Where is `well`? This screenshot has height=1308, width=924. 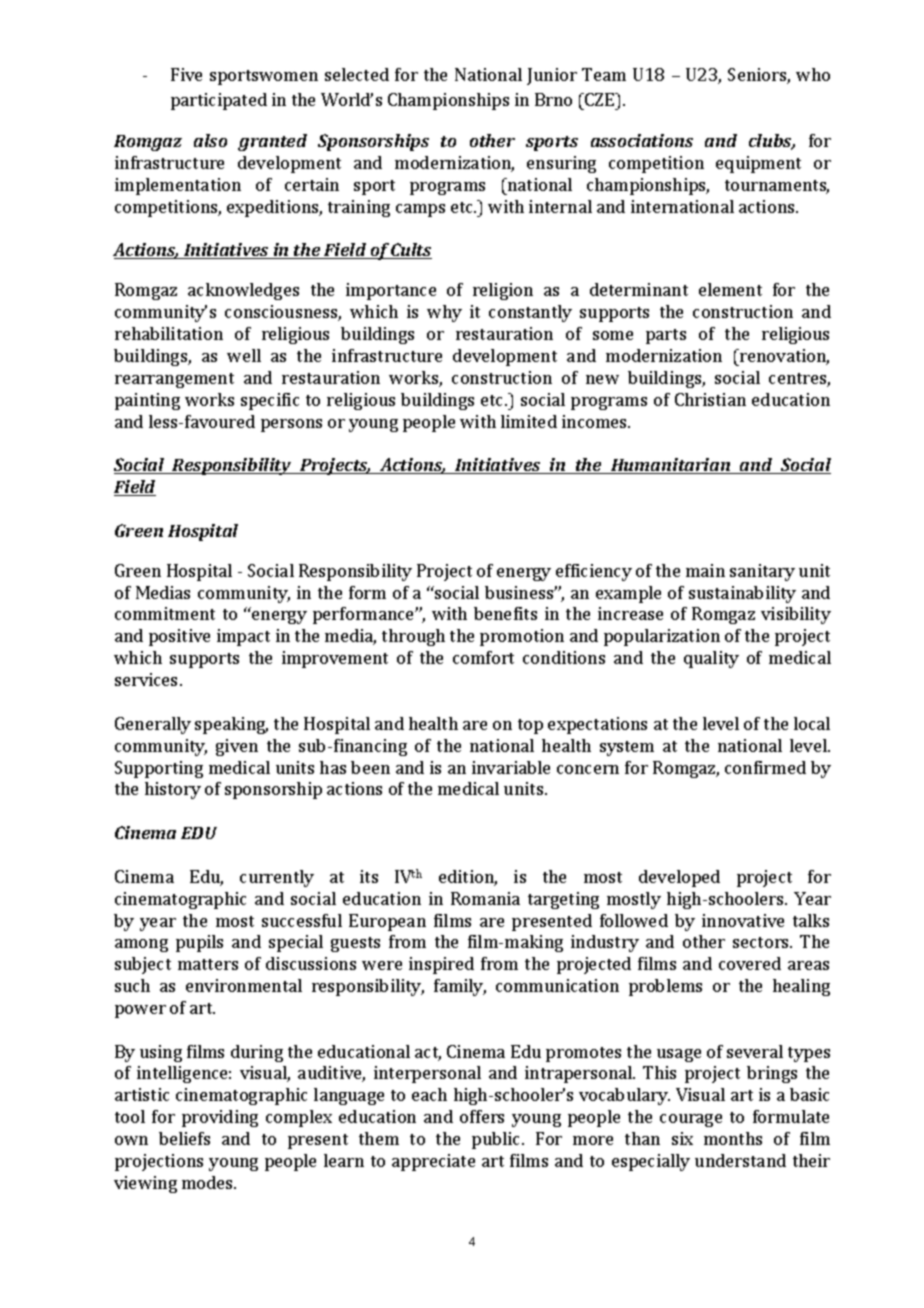
well is located at coordinates (244, 355).
